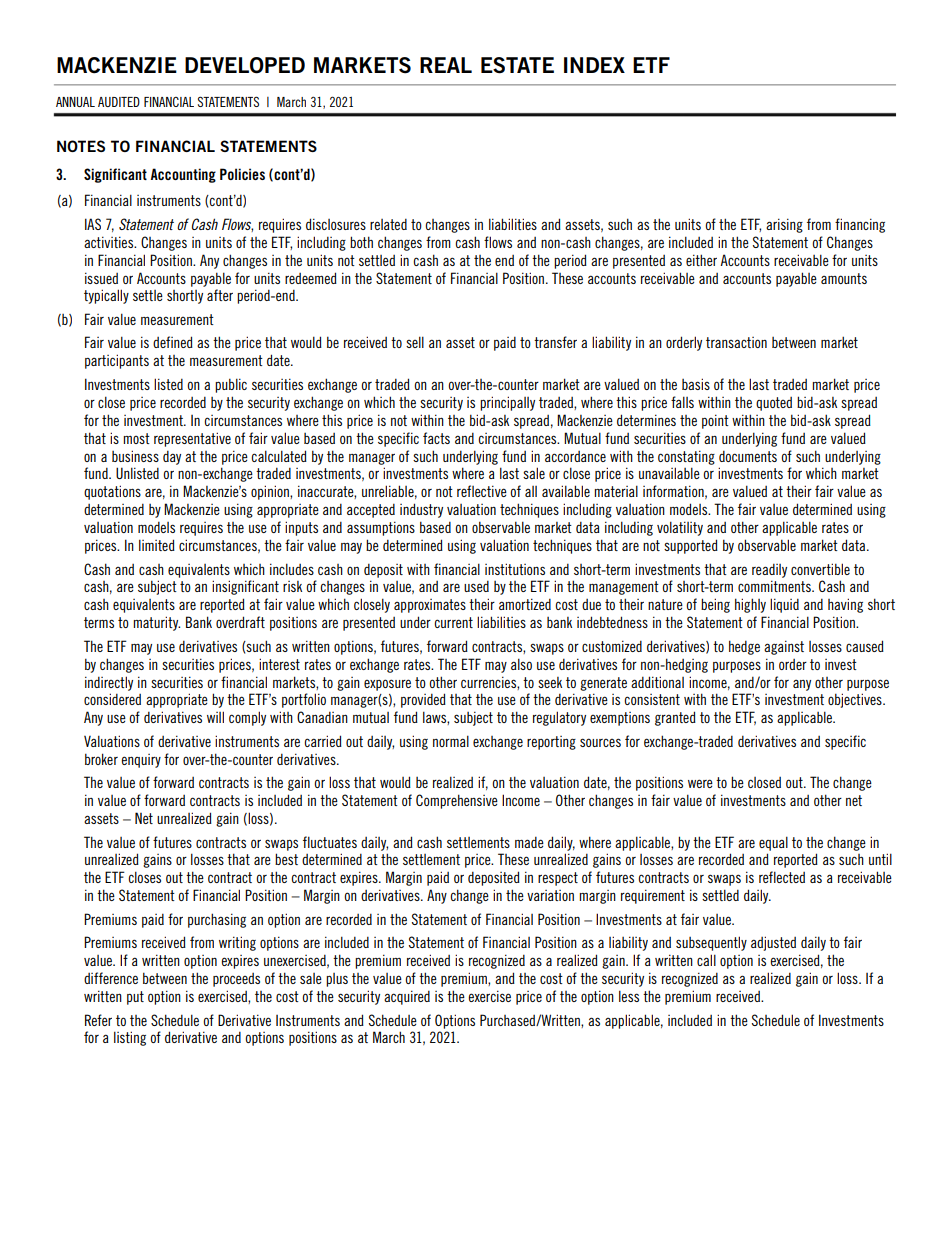 This screenshot has width=952, height=1233. What do you see at coordinates (594, 65) in the screenshot?
I see `INDEX` at bounding box center [594, 65].
